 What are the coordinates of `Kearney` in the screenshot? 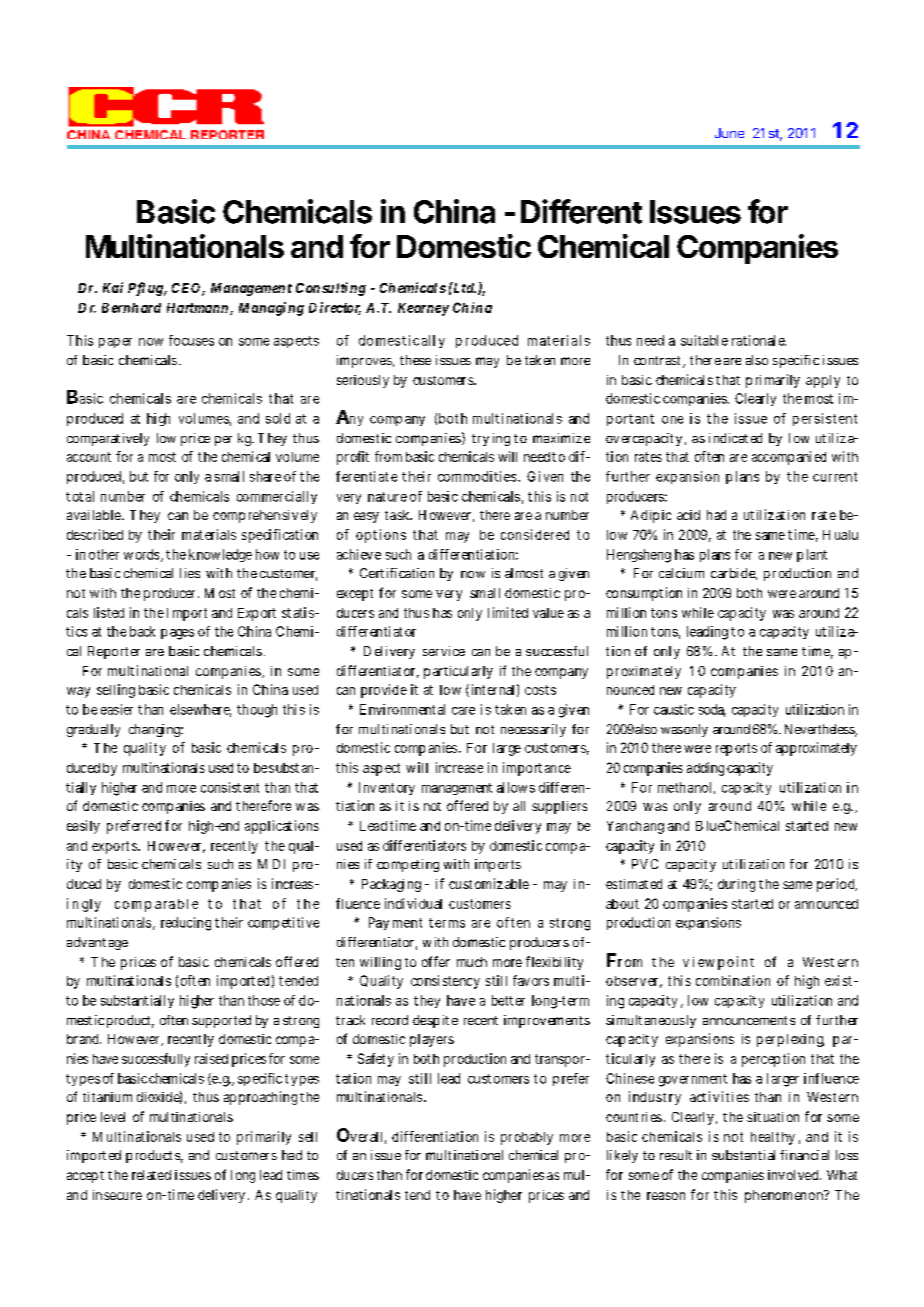 It's located at (423, 309).
